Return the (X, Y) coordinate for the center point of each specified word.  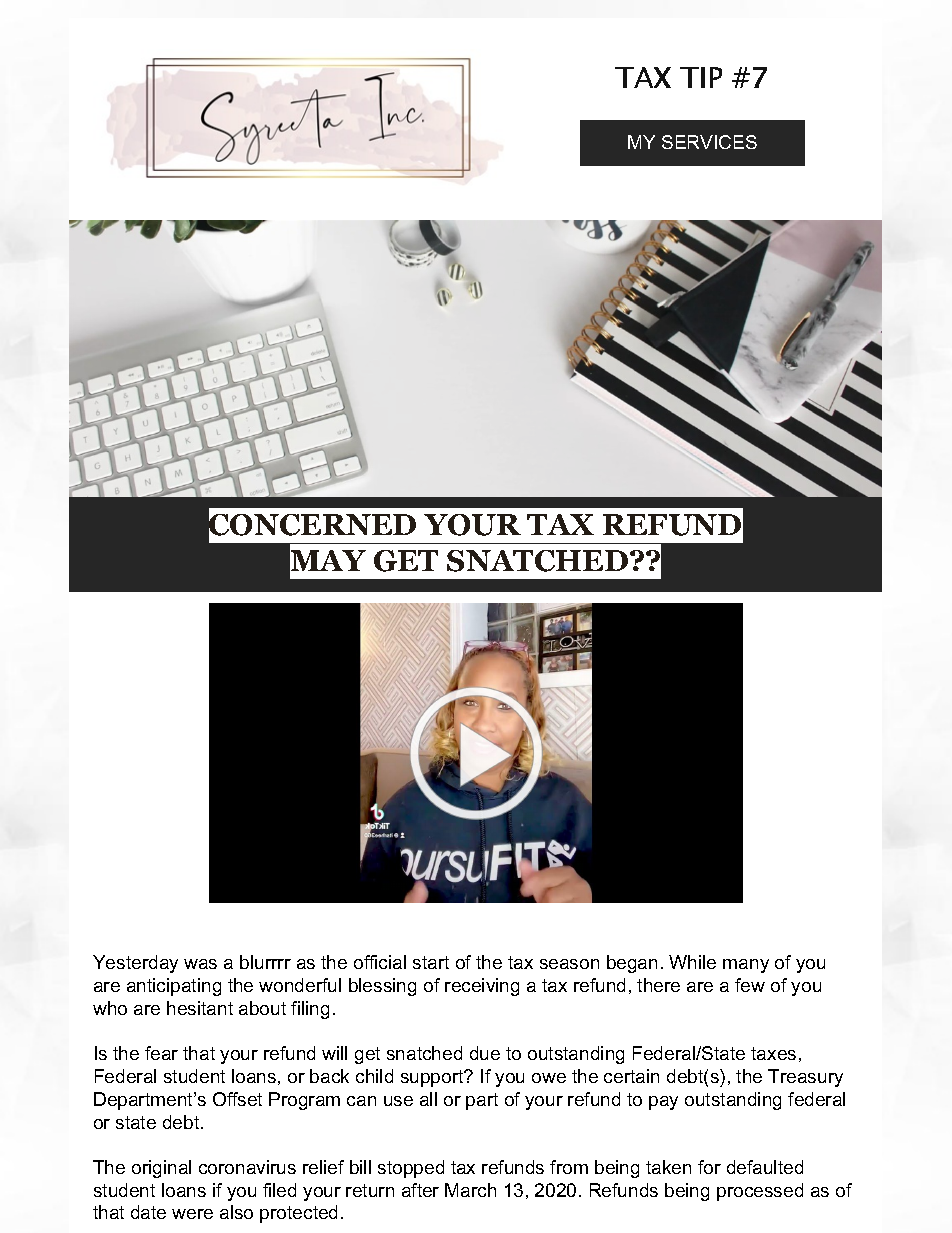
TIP (701, 77)
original (161, 1169)
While (692, 962)
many (746, 966)
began (632, 964)
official (380, 962)
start (431, 962)
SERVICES (709, 142)
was (200, 964)
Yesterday (135, 964)
